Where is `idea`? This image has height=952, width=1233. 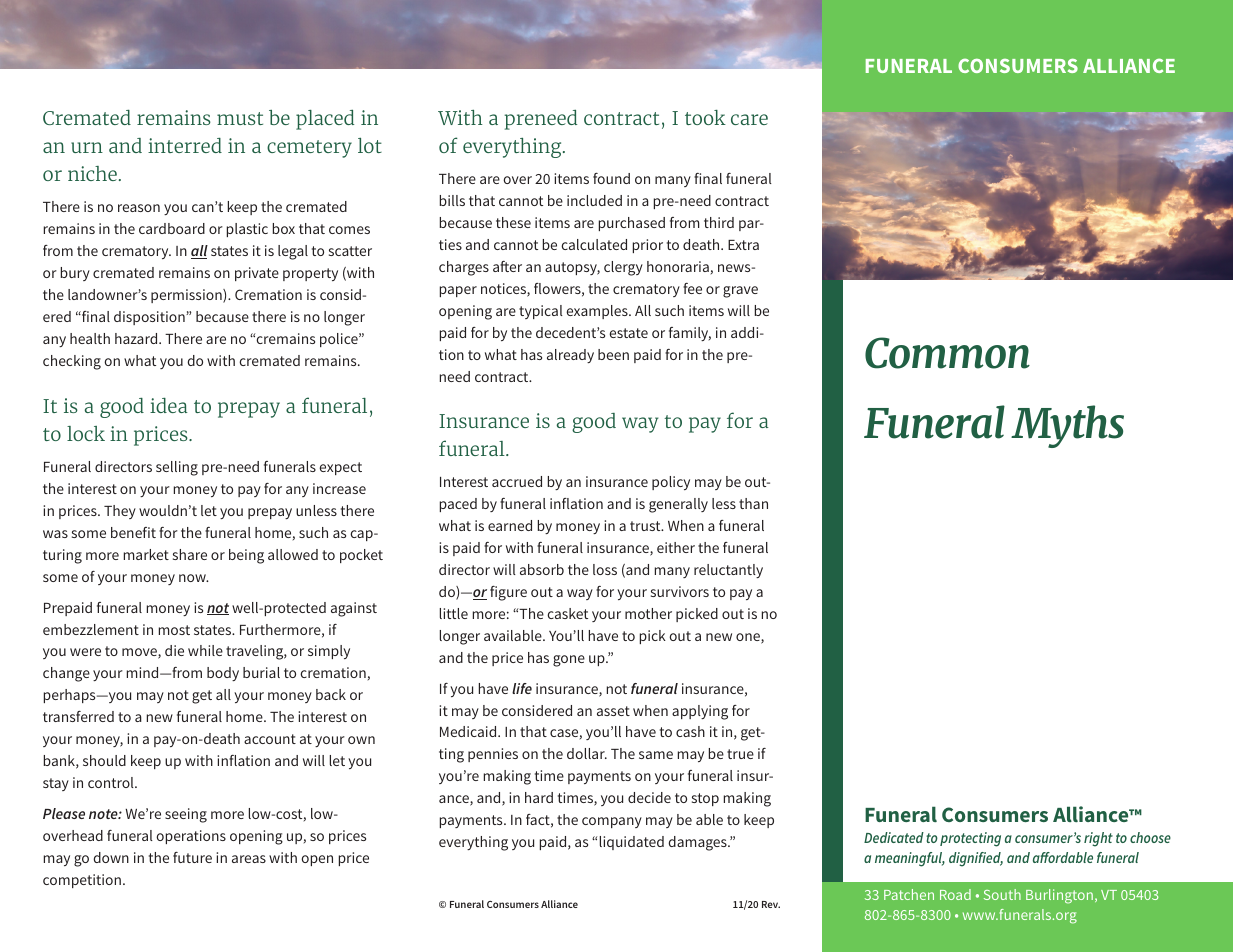
idea is located at coordinates (169, 405).
